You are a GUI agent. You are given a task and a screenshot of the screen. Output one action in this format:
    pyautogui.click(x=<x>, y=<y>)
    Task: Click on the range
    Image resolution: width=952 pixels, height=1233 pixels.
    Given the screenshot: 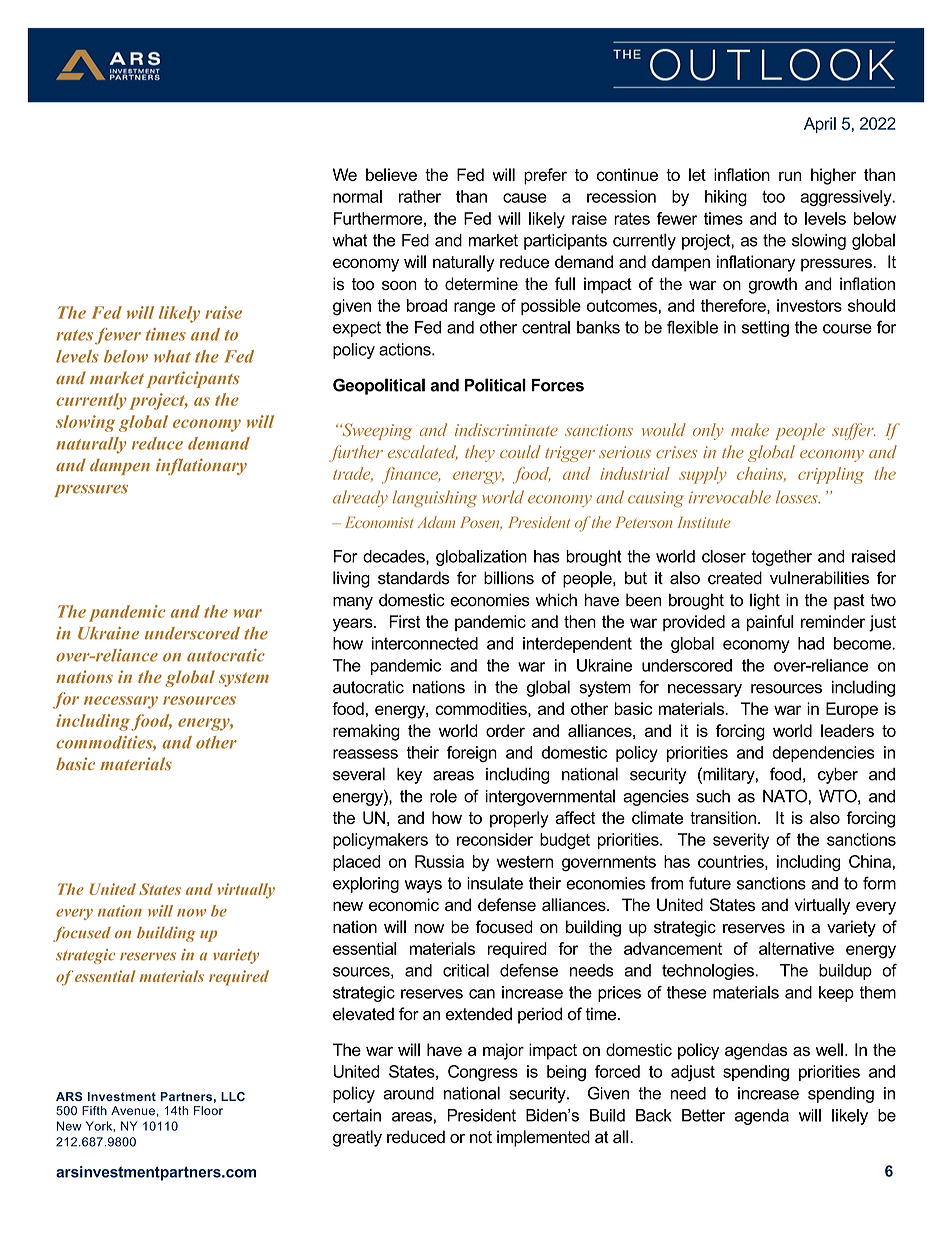 What is the action you would take?
    pyautogui.click(x=474, y=309)
